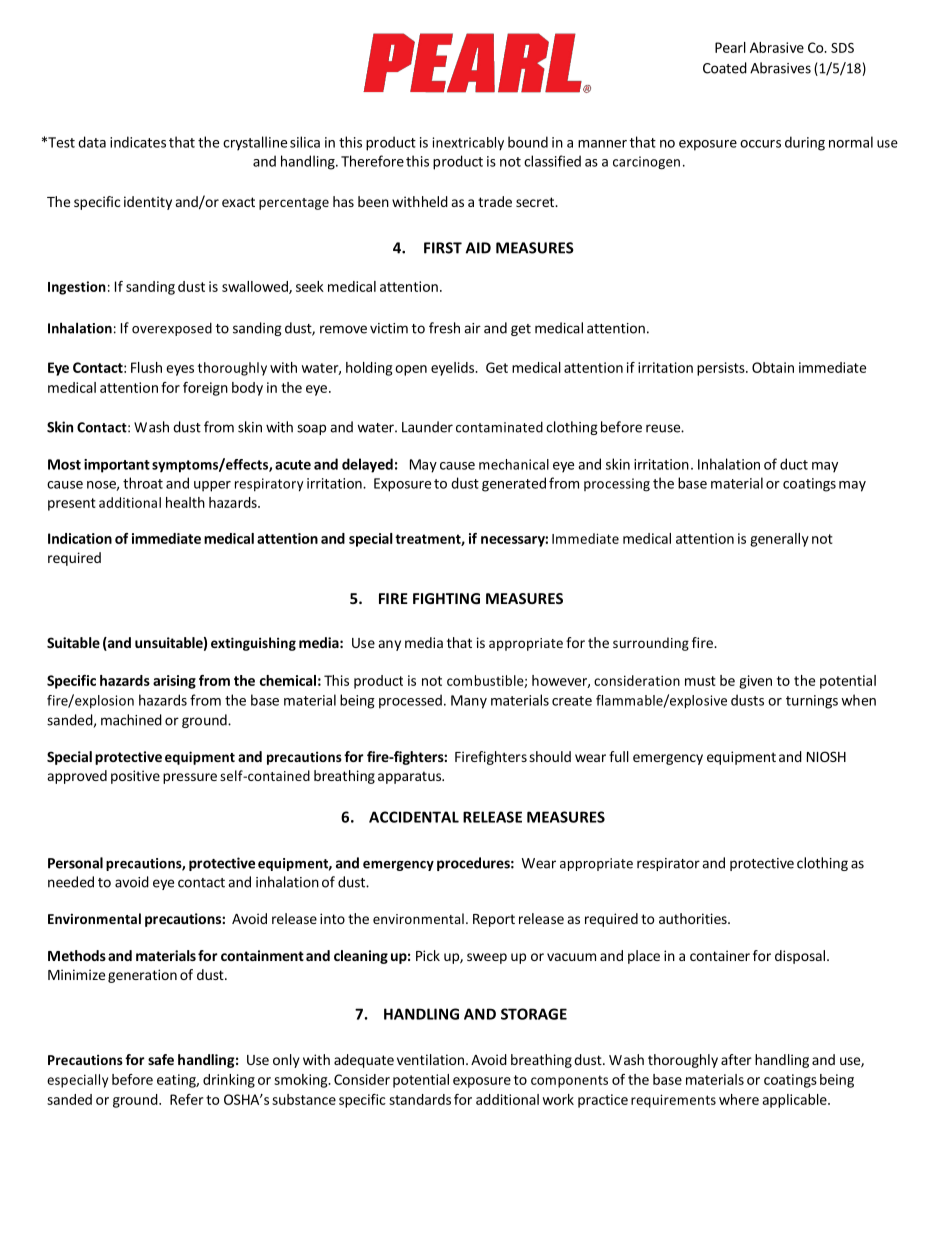 This screenshot has width=952, height=1233. I want to click on safe, so click(161, 1059).
